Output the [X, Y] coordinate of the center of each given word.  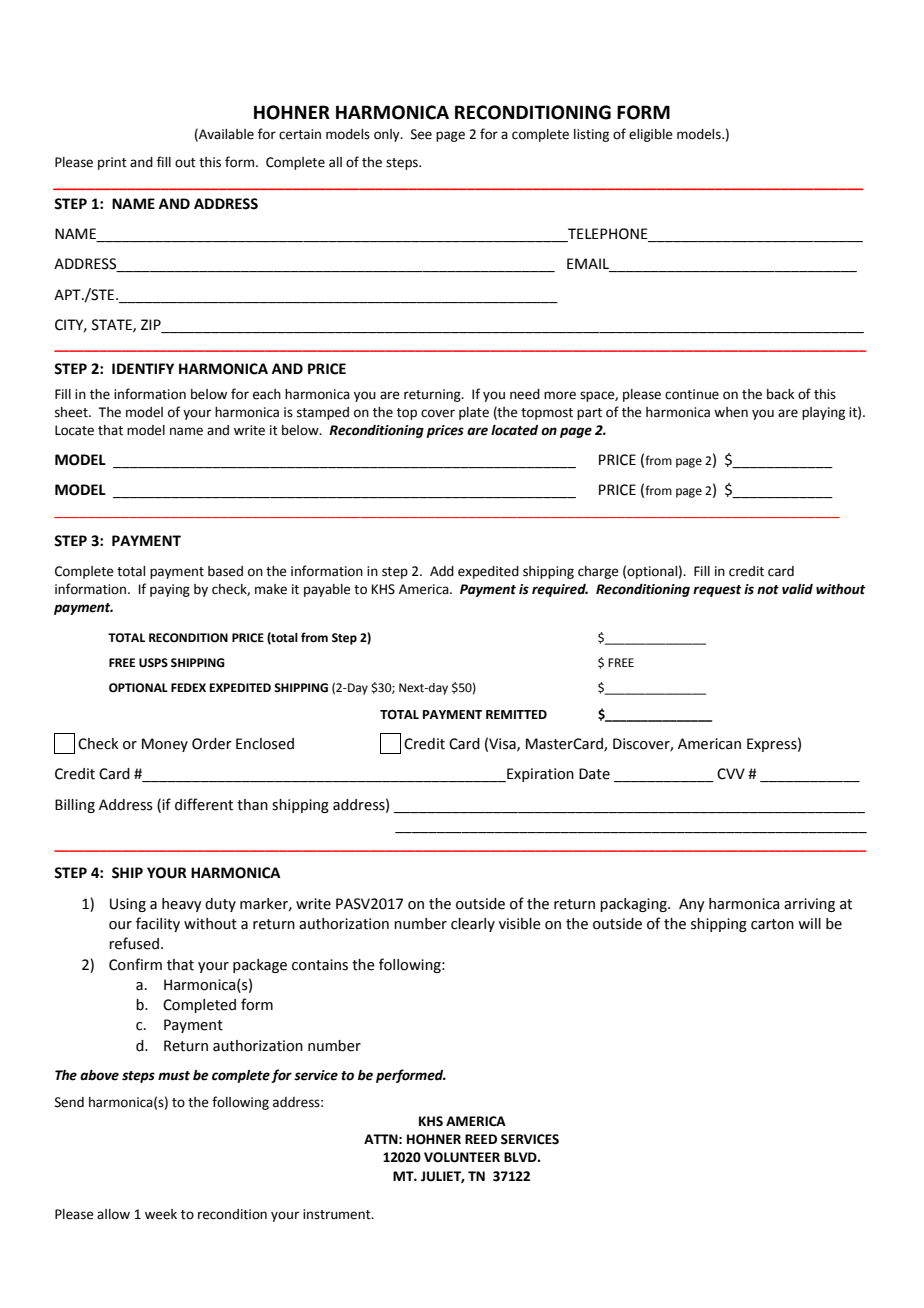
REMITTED [516, 714]
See [421, 134]
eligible [651, 135]
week [161, 1214]
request [717, 591]
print [112, 163]
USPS [153, 663]
